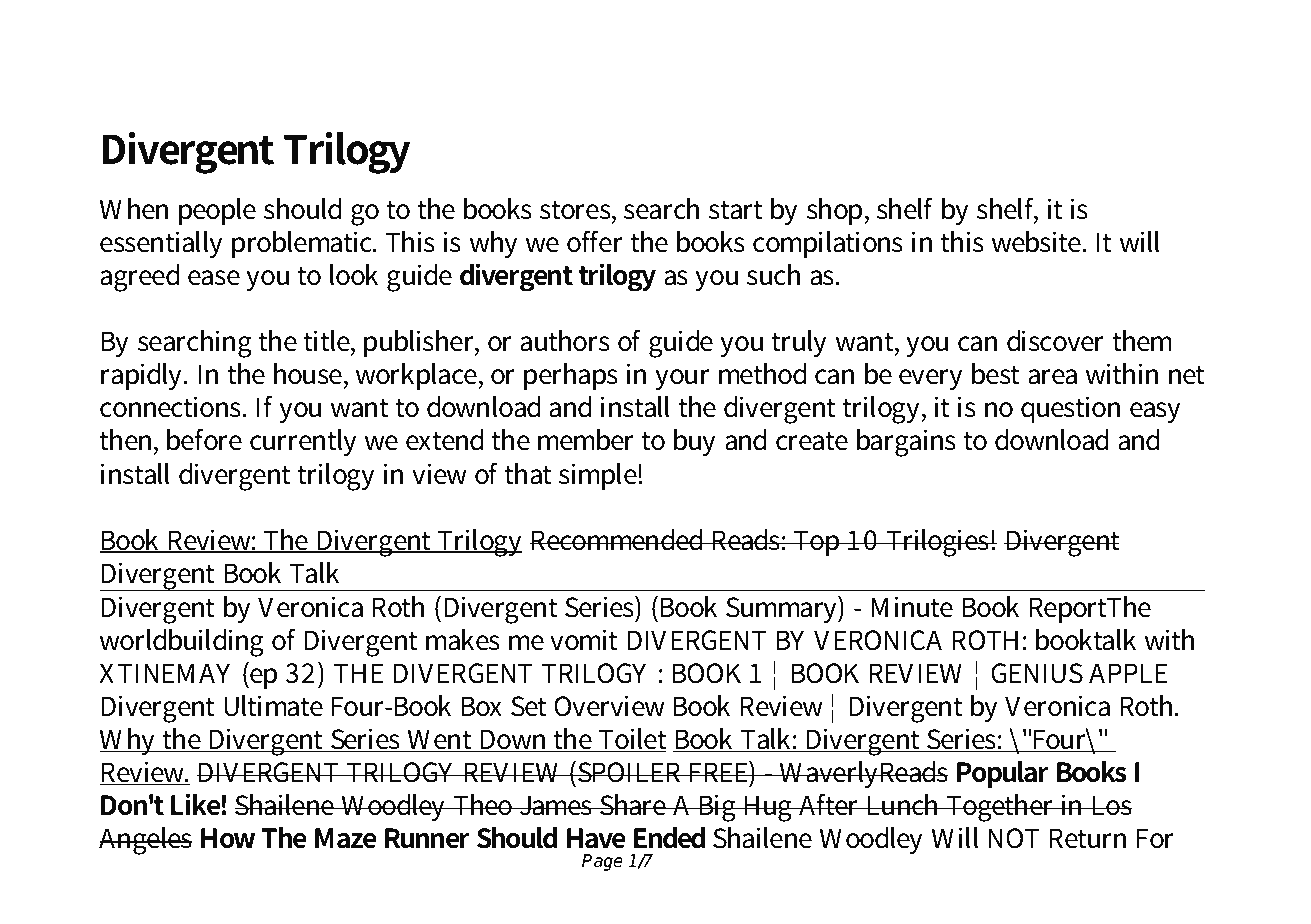 This document has height=924, width=1311. Describe the element at coordinates (594, 241) in the document. I see `offer` at that location.
